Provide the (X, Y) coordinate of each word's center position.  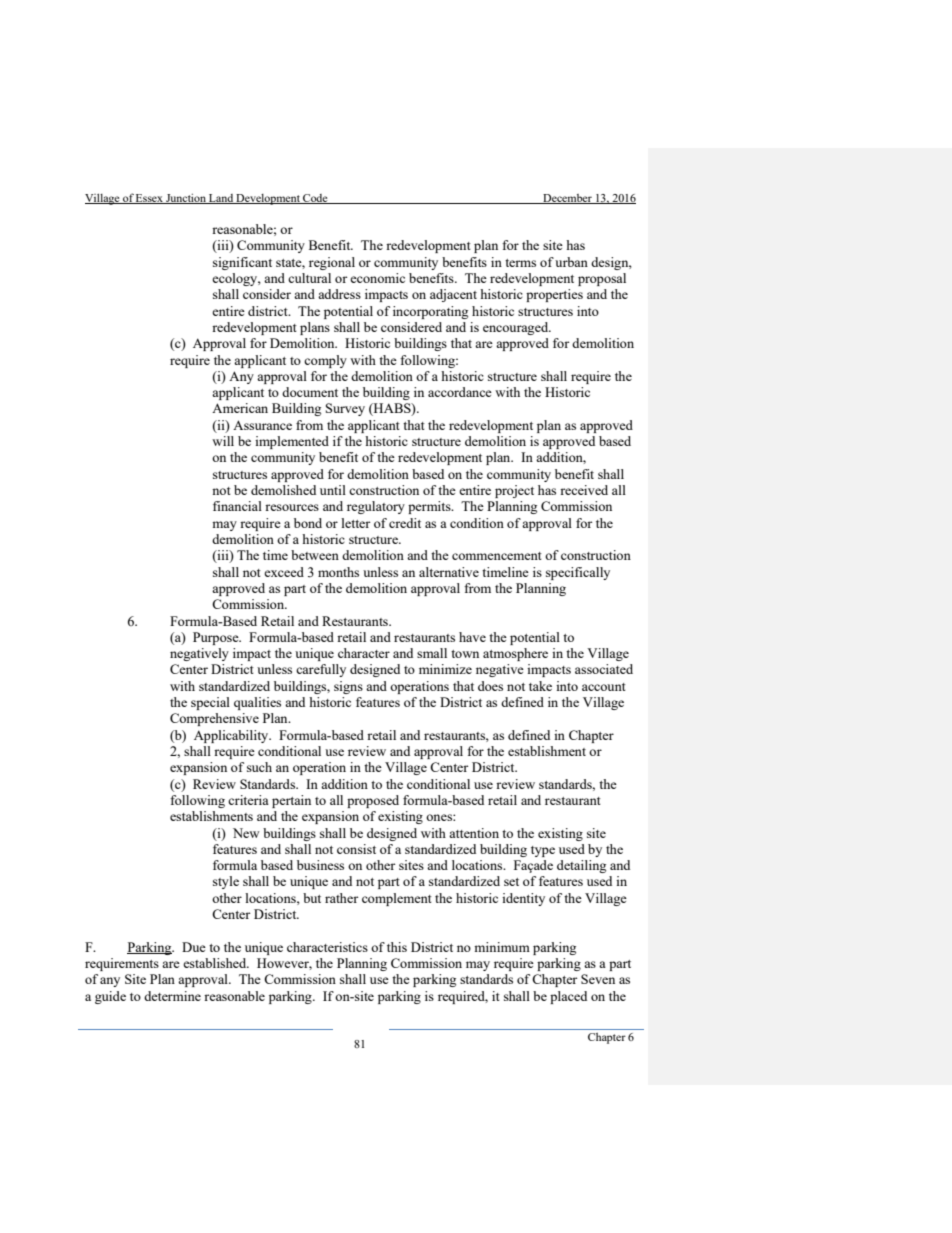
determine (172, 996)
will (223, 441)
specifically (578, 573)
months (338, 572)
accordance (460, 392)
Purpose (217, 638)
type (543, 851)
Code (315, 199)
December (567, 199)
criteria (248, 800)
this (397, 947)
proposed (373, 801)
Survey (345, 409)
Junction (186, 199)
